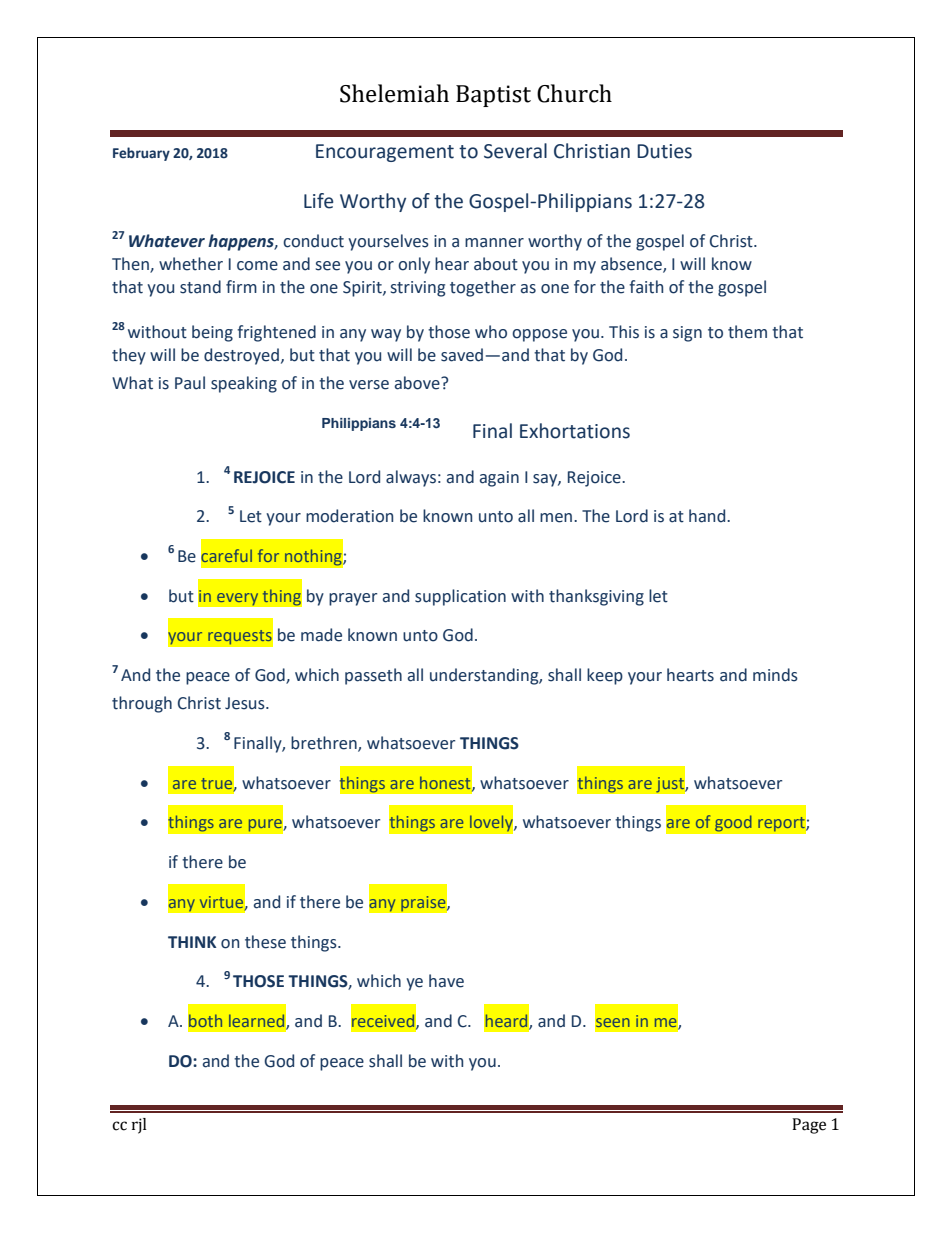 The image size is (952, 1233). Describe the element at coordinates (499, 479) in the document. I see `again` at that location.
